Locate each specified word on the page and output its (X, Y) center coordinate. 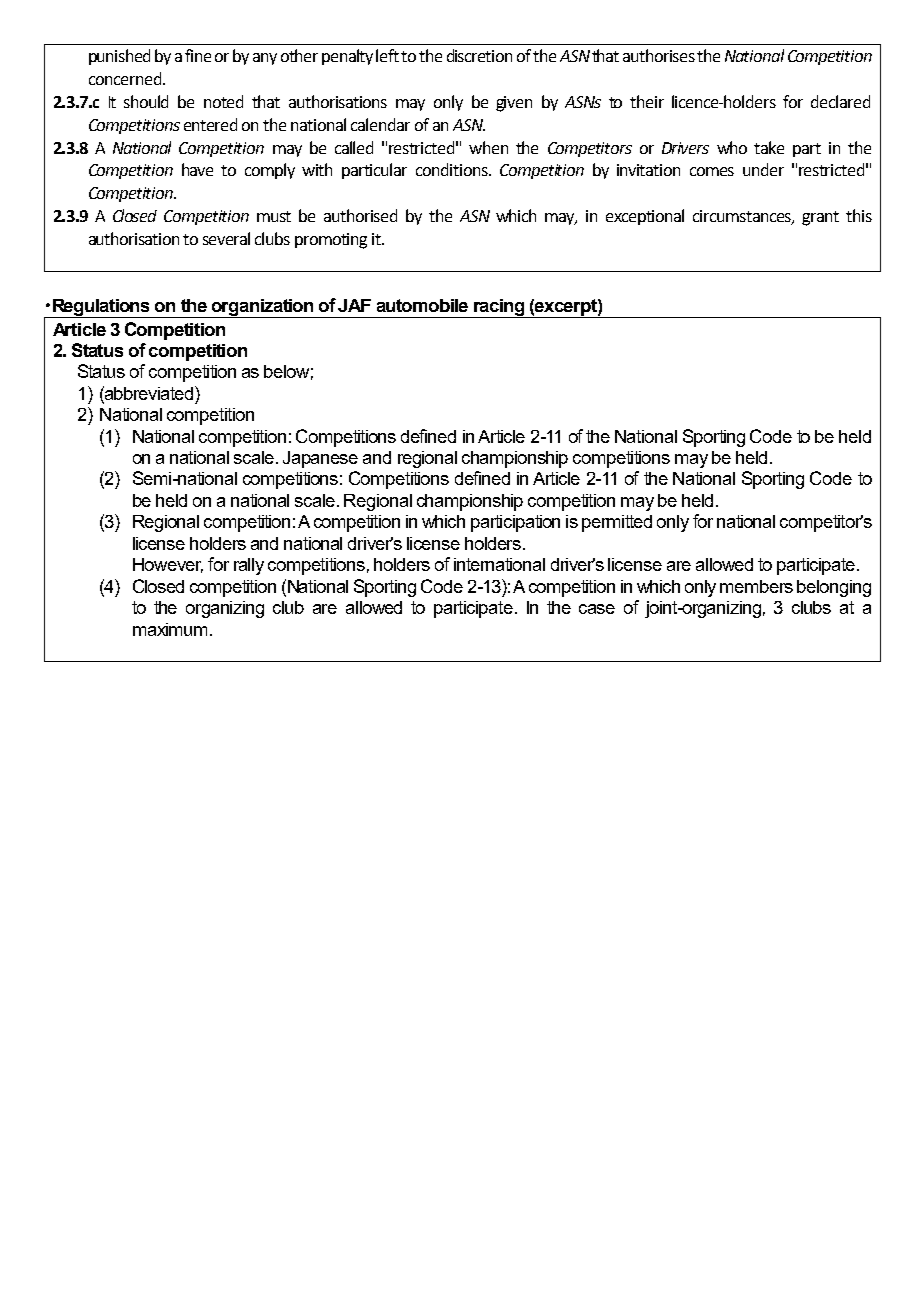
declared (840, 101)
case (597, 609)
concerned (126, 78)
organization (263, 308)
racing (499, 308)
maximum (170, 629)
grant (820, 218)
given (514, 104)
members (756, 586)
